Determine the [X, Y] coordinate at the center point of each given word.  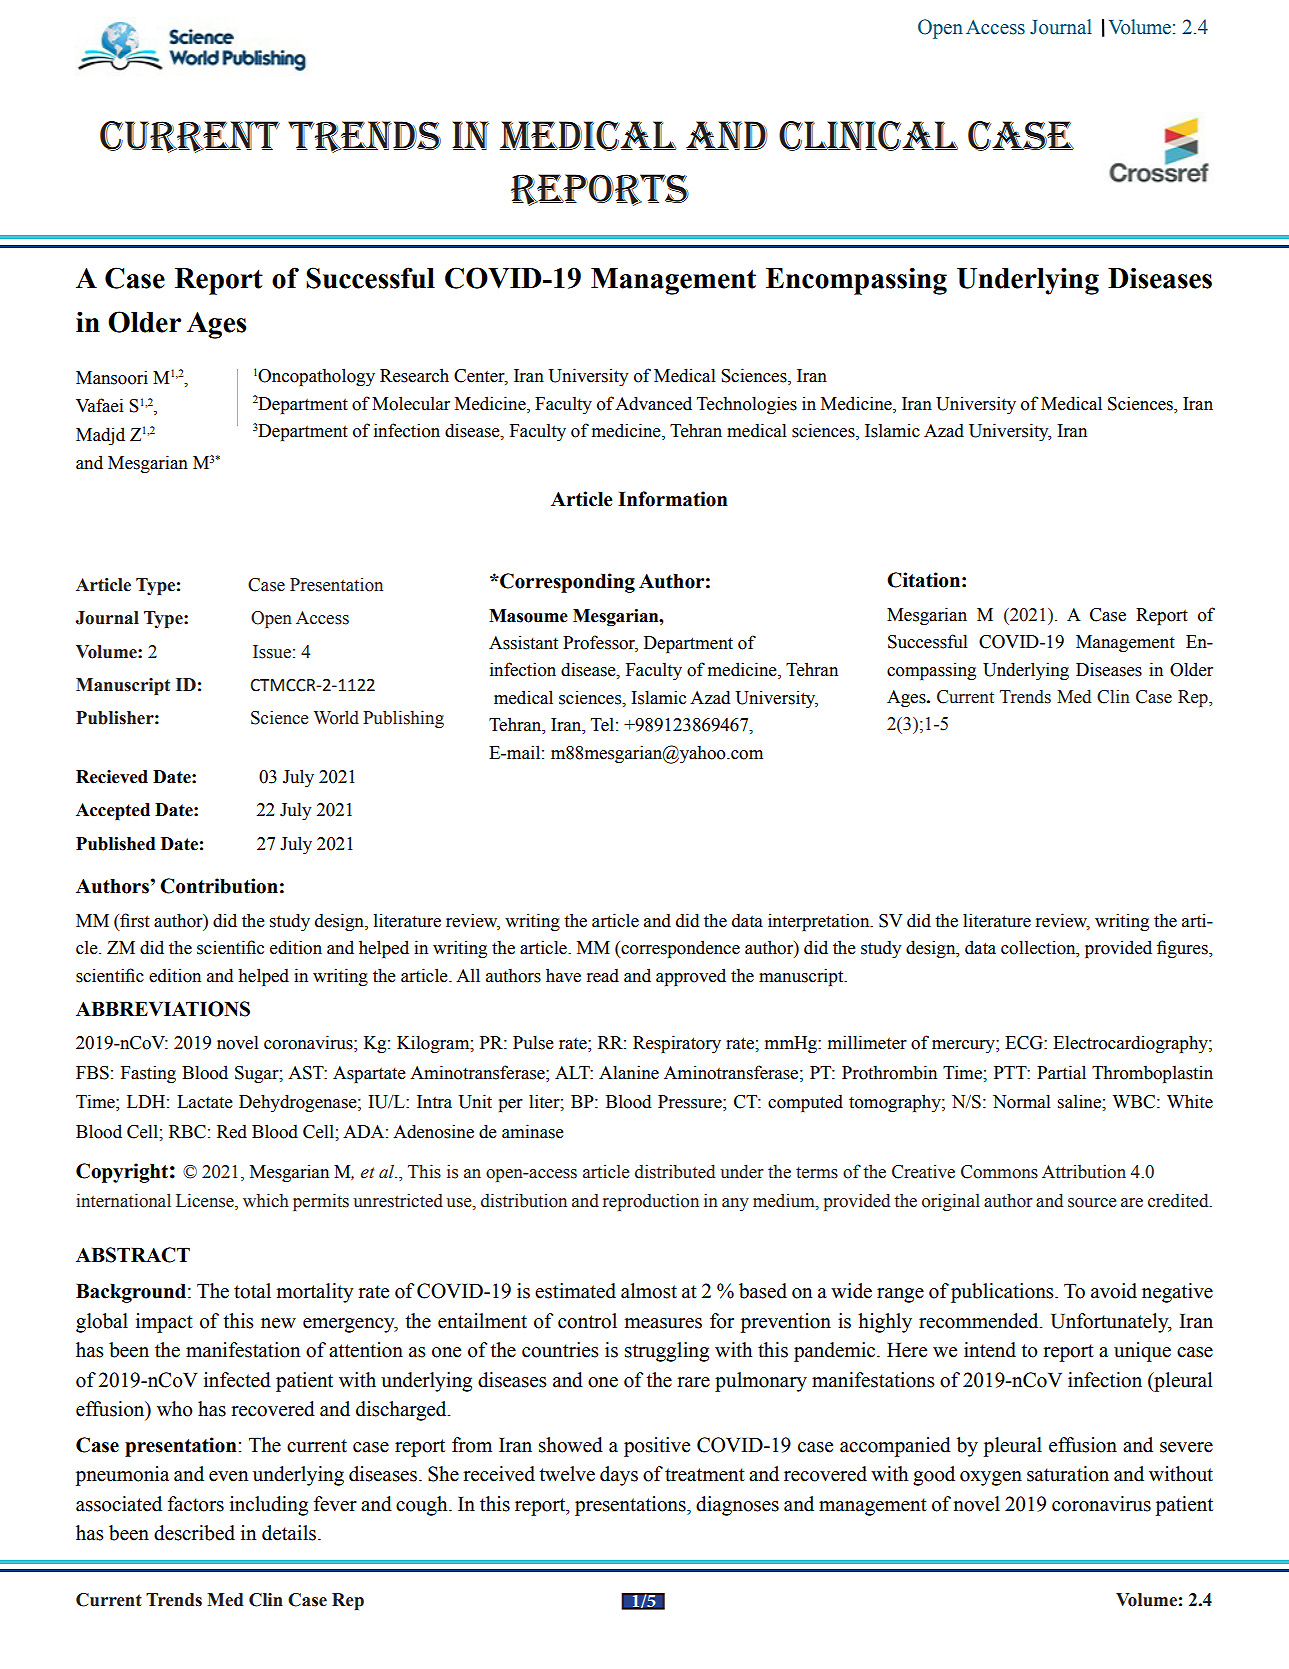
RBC [187, 1132]
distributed [675, 1171]
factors [196, 1504]
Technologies [747, 405]
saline [1080, 1101]
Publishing [403, 719]
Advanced [653, 403]
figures [1183, 949]
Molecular [411, 403]
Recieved [112, 777]
